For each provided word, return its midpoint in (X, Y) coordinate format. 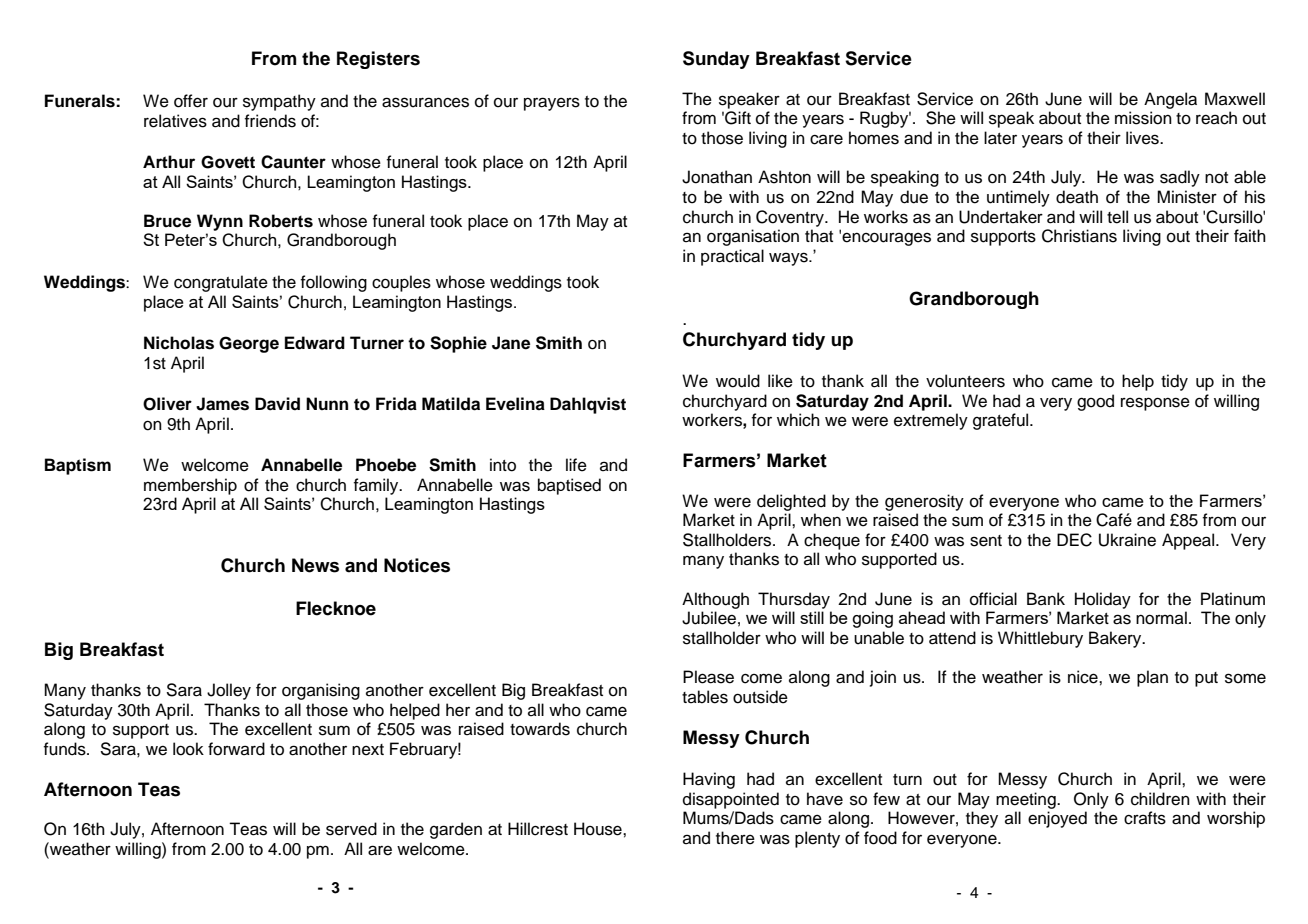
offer (191, 101)
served (351, 829)
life (576, 465)
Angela (1170, 100)
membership (190, 486)
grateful (1002, 421)
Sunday (716, 60)
